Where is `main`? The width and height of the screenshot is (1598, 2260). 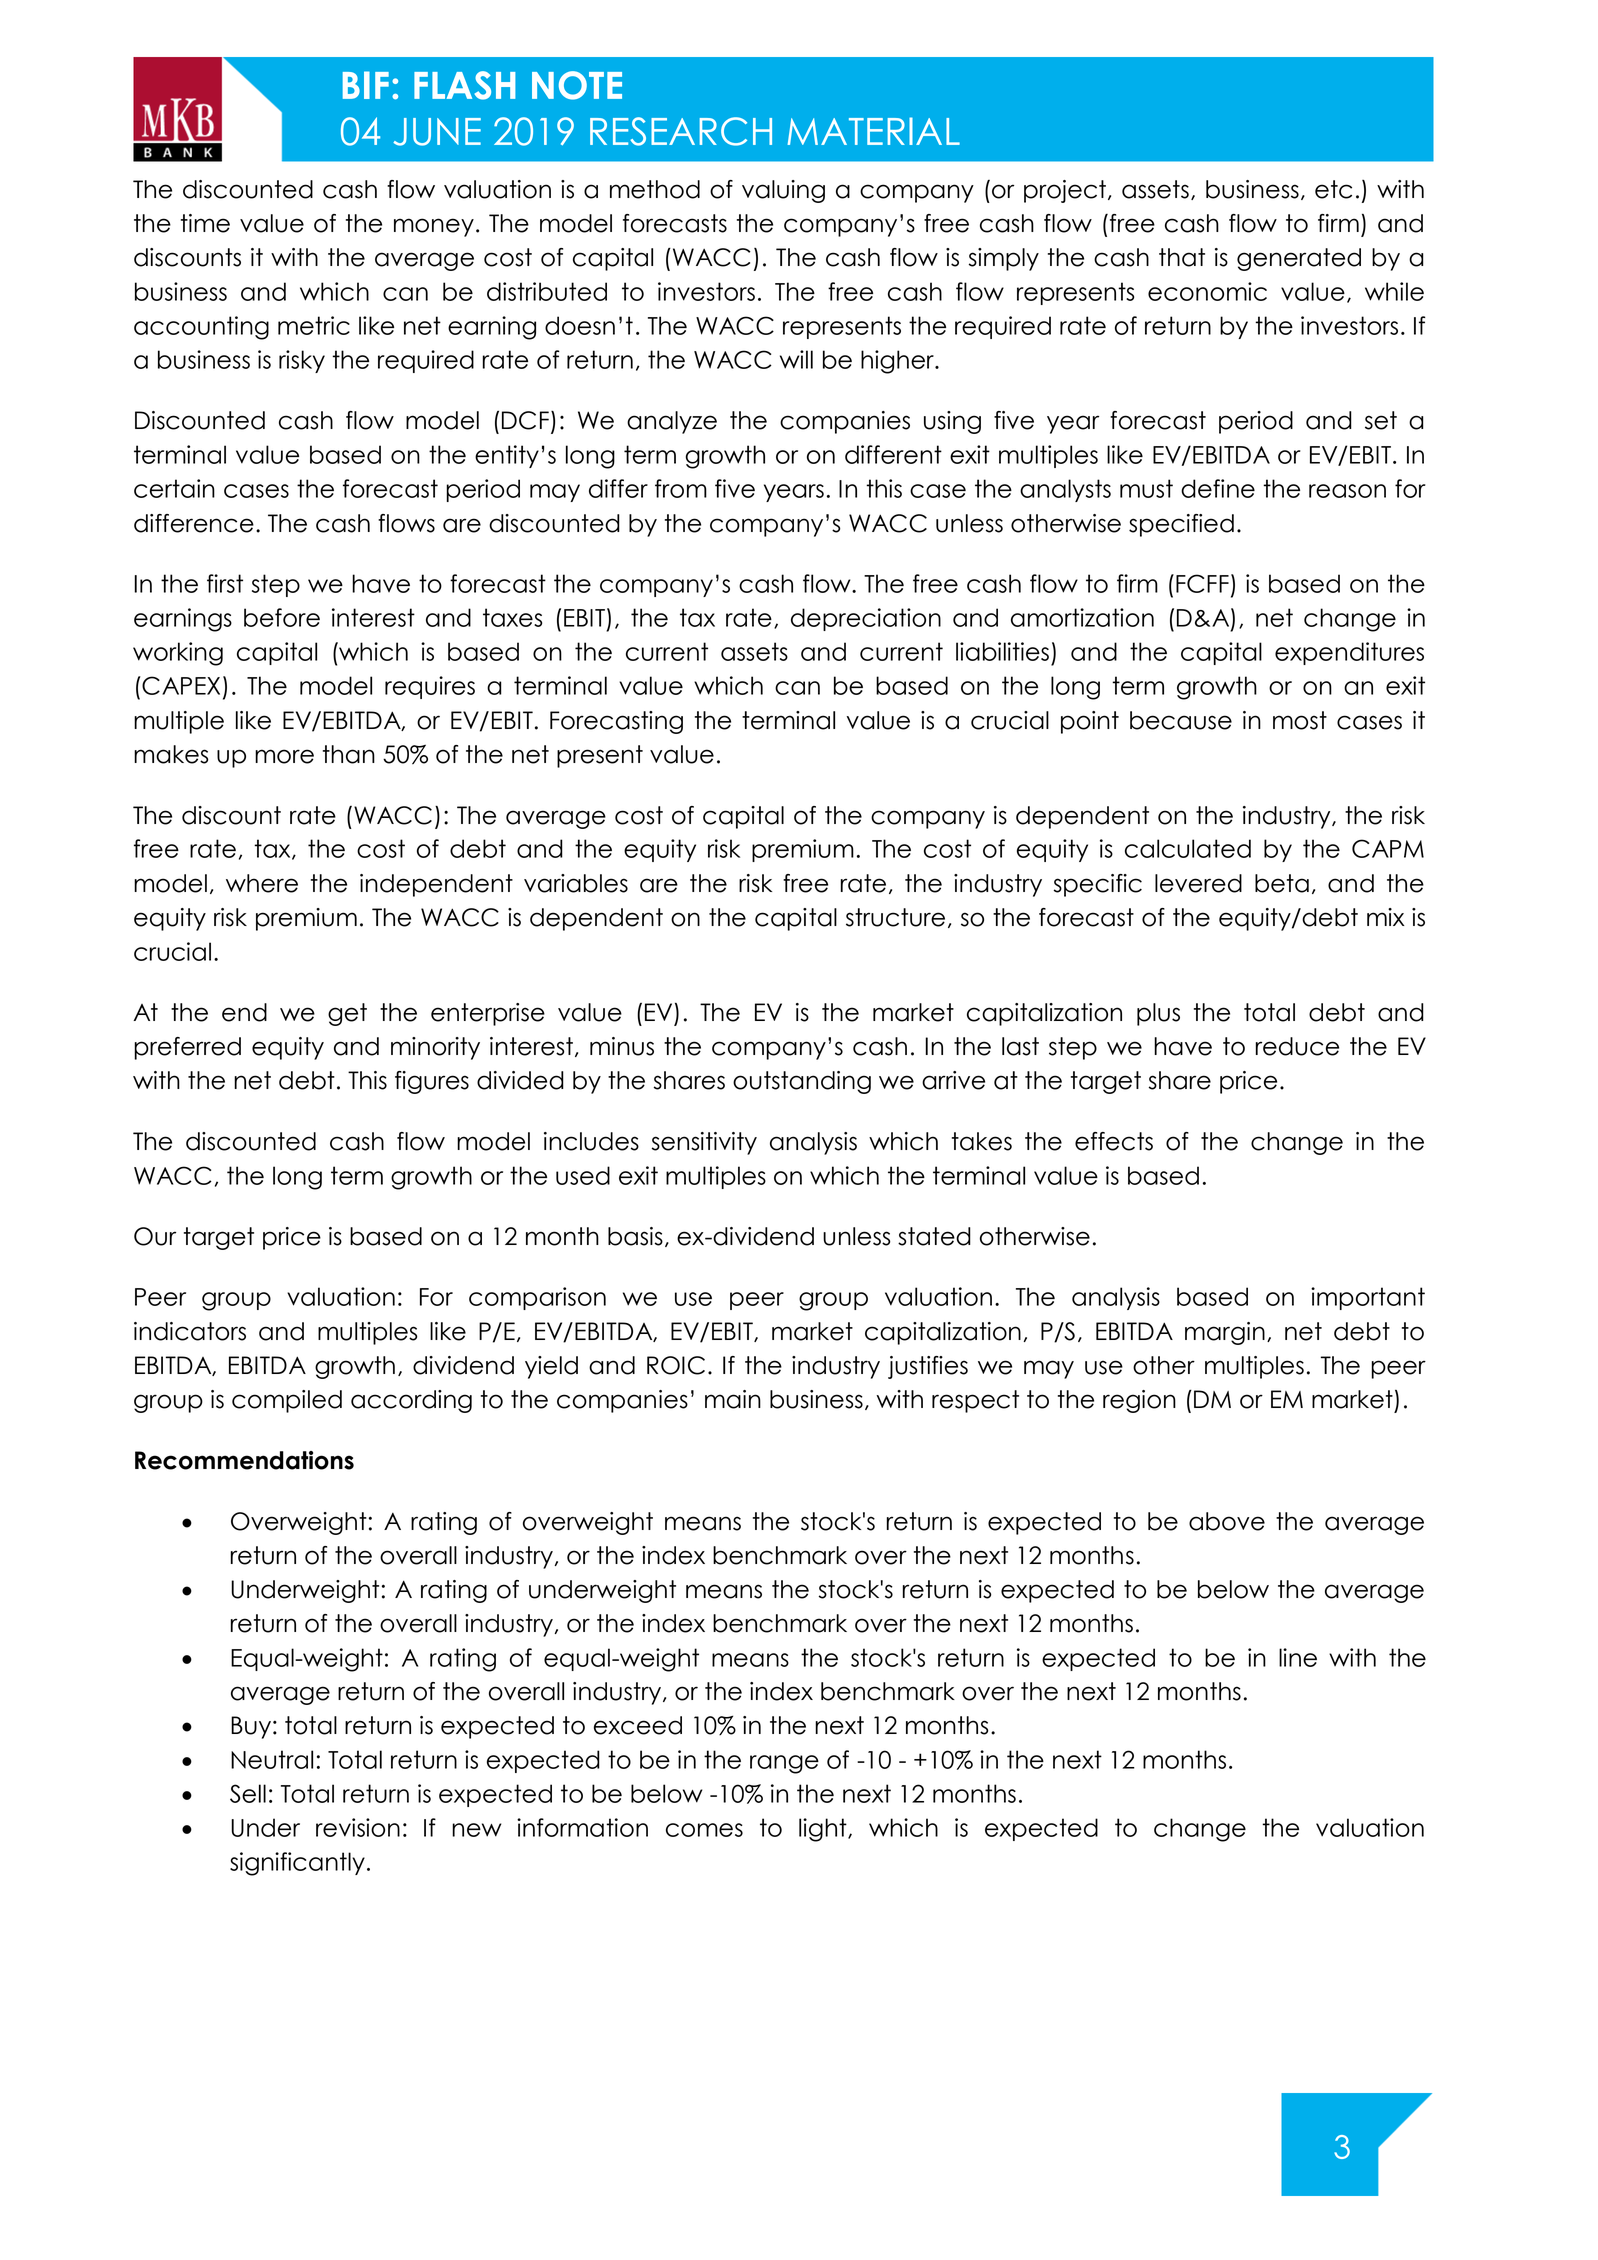 main is located at coordinates (733, 1399).
